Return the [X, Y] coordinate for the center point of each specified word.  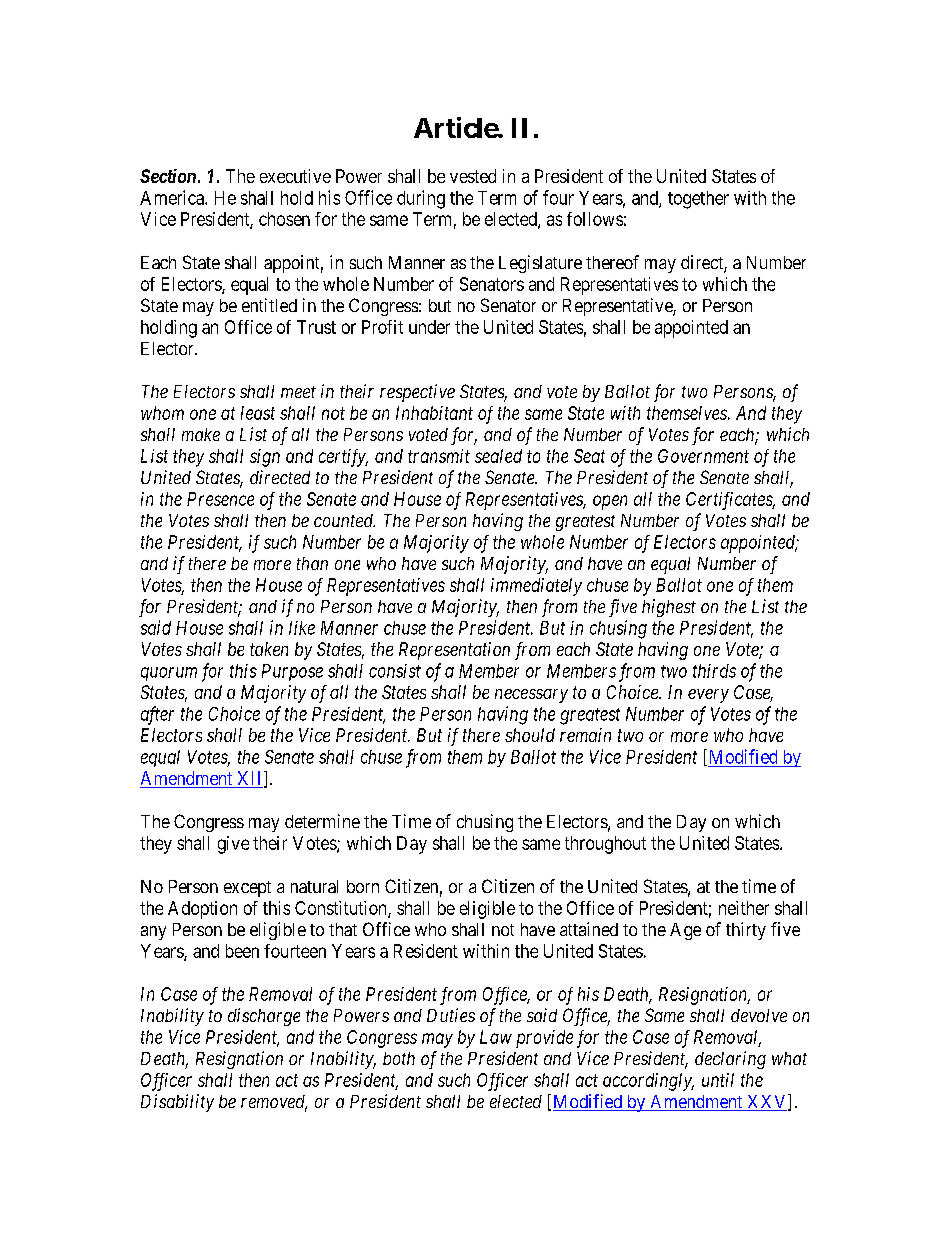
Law [496, 1037]
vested [473, 176]
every [708, 696]
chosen [284, 219]
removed [274, 1103]
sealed [498, 456]
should [530, 735]
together [698, 200]
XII [251, 779]
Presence [220, 499]
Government [703, 456]
